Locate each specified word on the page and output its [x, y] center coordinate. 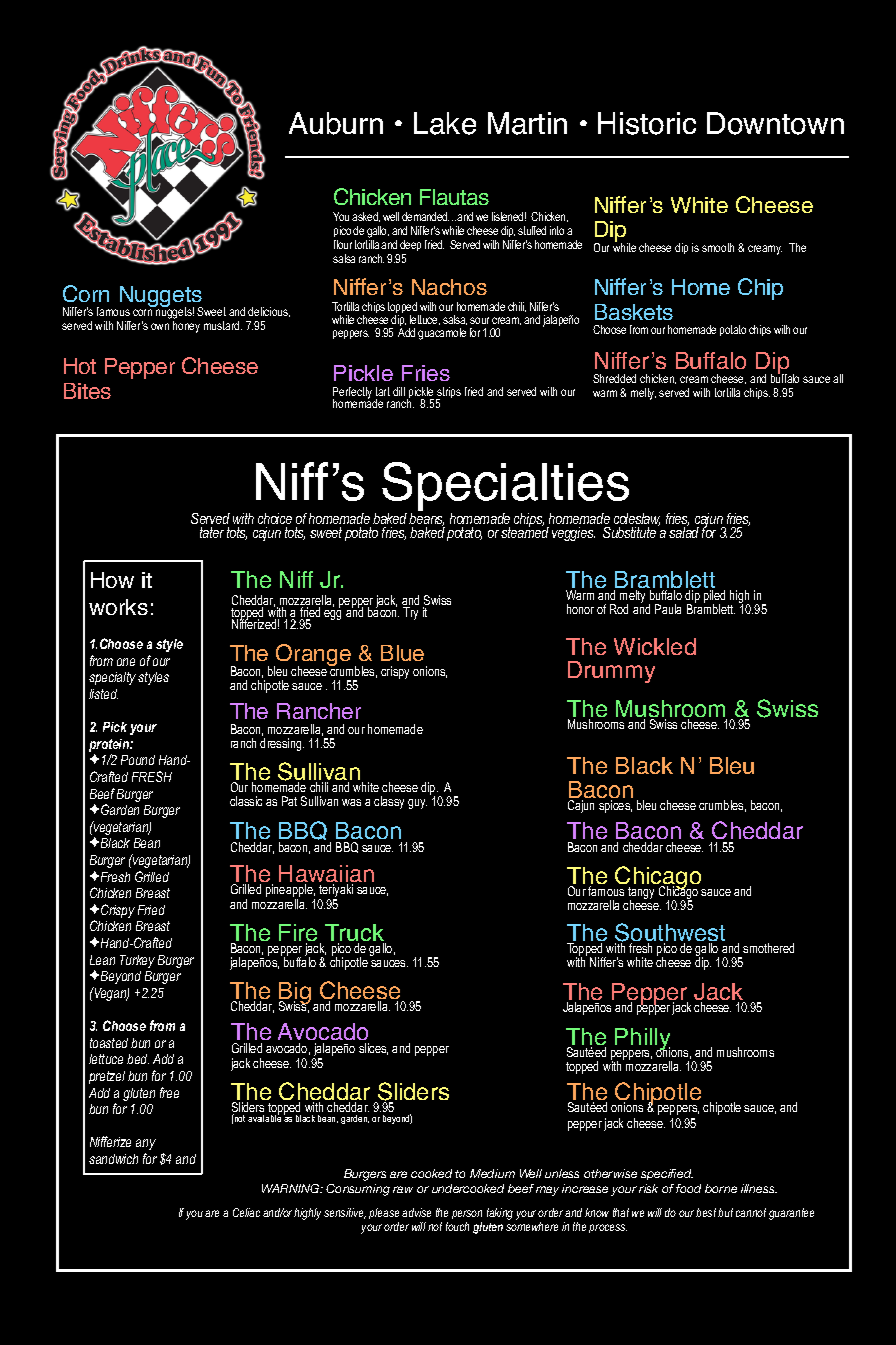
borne [721, 1188]
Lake [445, 123]
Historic [647, 123]
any [146, 1144]
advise [416, 1212]
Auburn [336, 123]
